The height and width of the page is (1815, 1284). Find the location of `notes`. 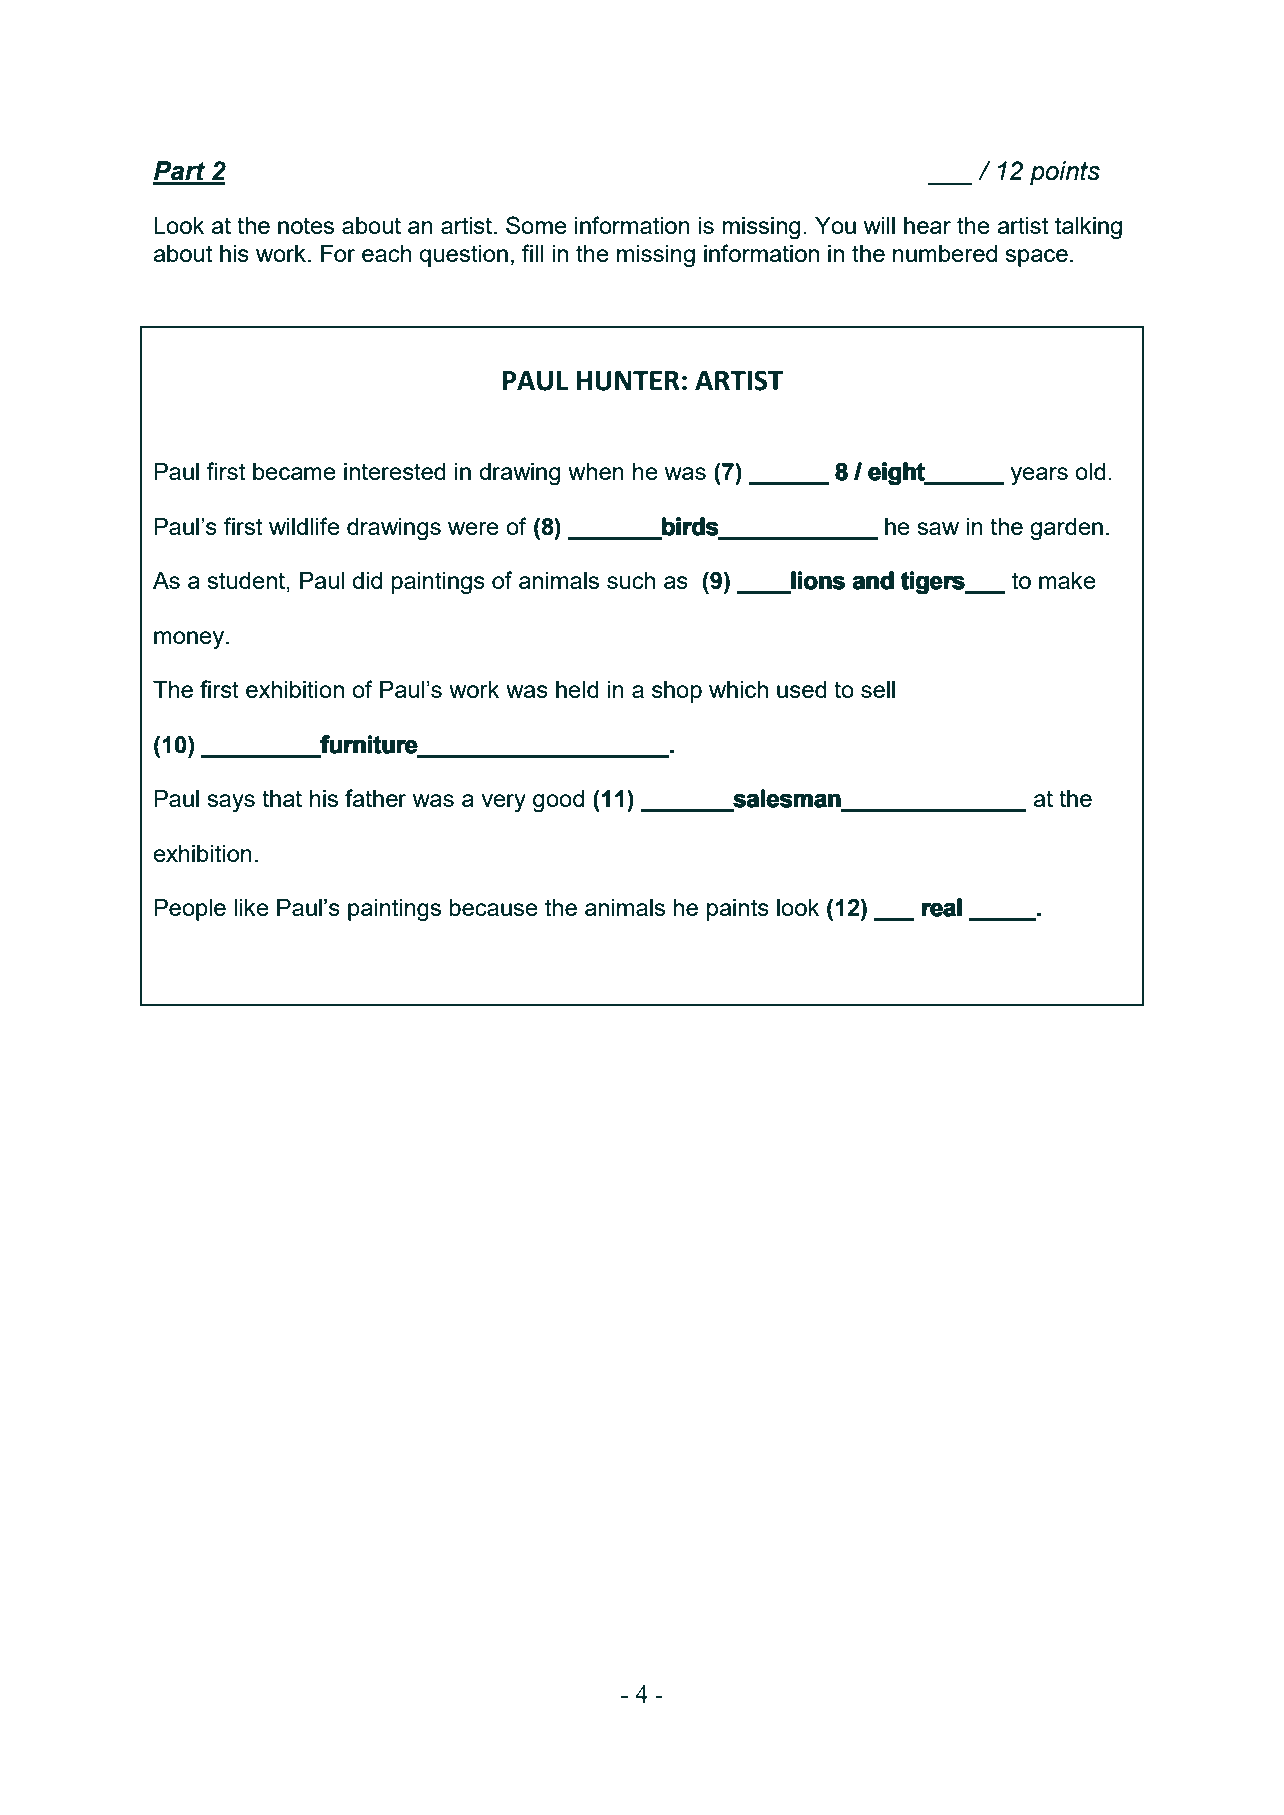

notes is located at coordinates (306, 225).
